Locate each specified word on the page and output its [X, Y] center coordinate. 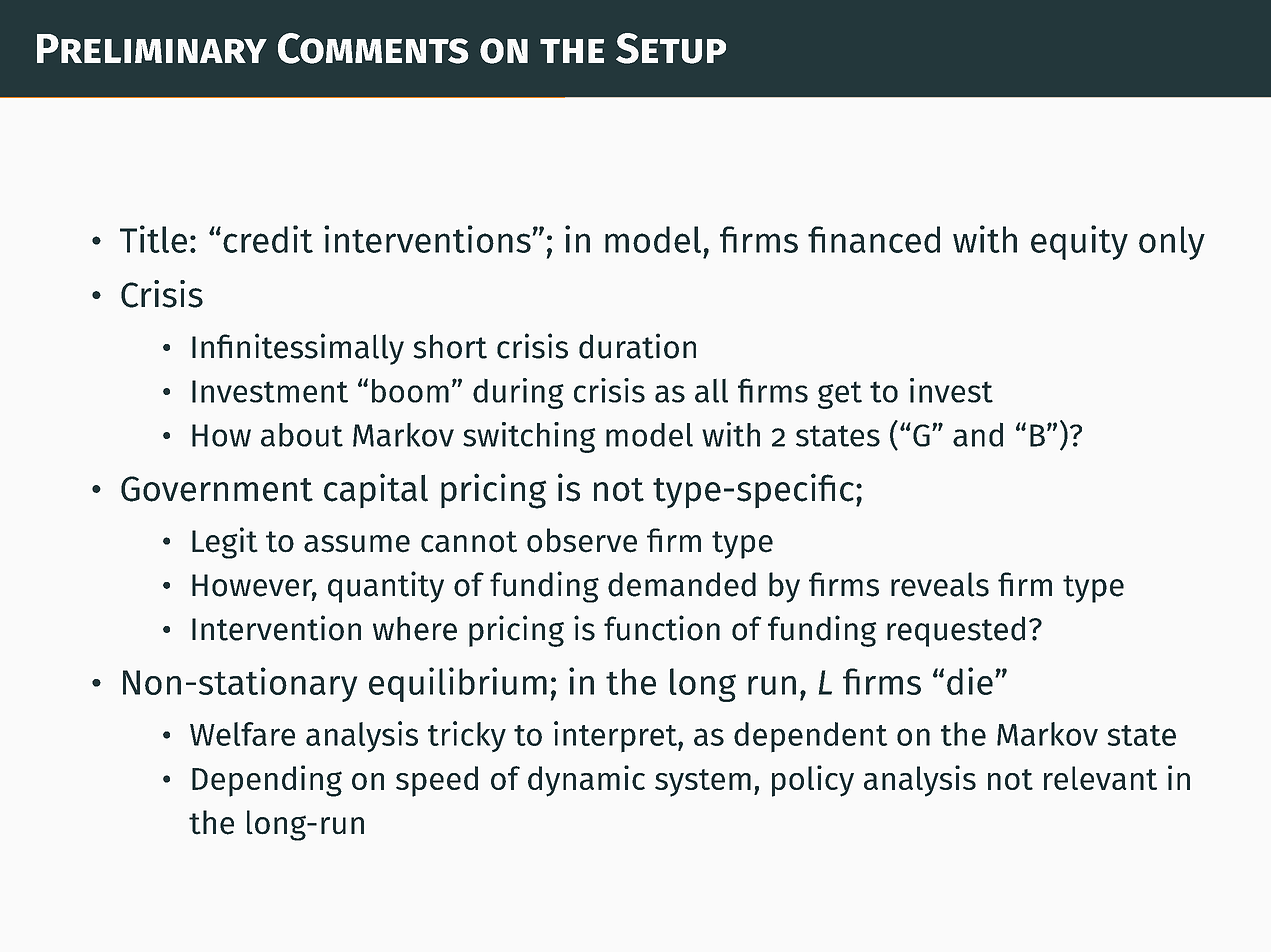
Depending [267, 781]
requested [956, 631]
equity [1079, 242]
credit [268, 239]
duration [637, 346]
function [662, 628]
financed [874, 239]
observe [582, 540]
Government [217, 489]
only [1172, 243]
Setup [671, 48]
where [415, 628]
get [840, 395]
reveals [940, 584]
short [450, 346]
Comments [373, 48]
